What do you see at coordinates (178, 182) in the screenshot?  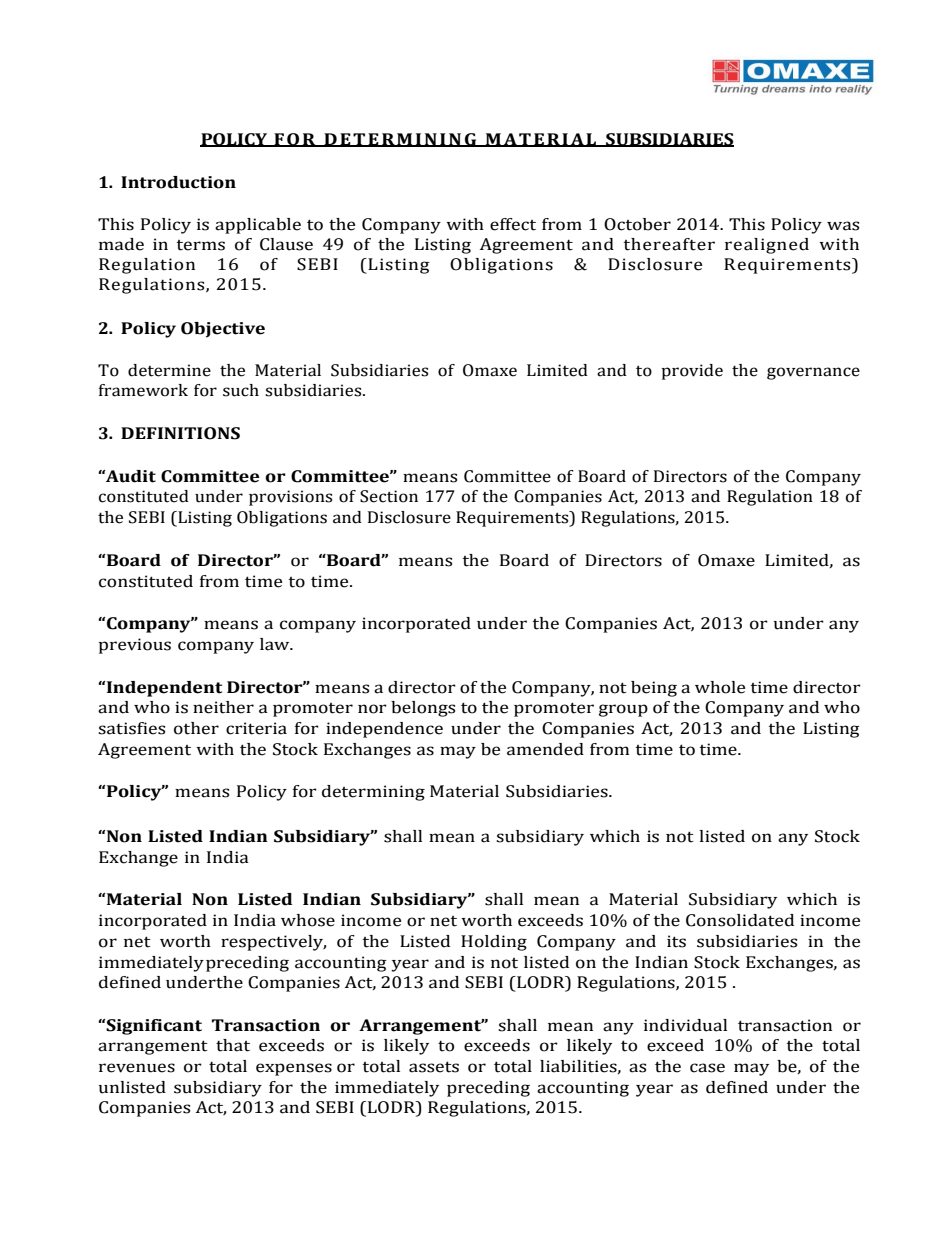 I see `Introduction` at bounding box center [178, 182].
